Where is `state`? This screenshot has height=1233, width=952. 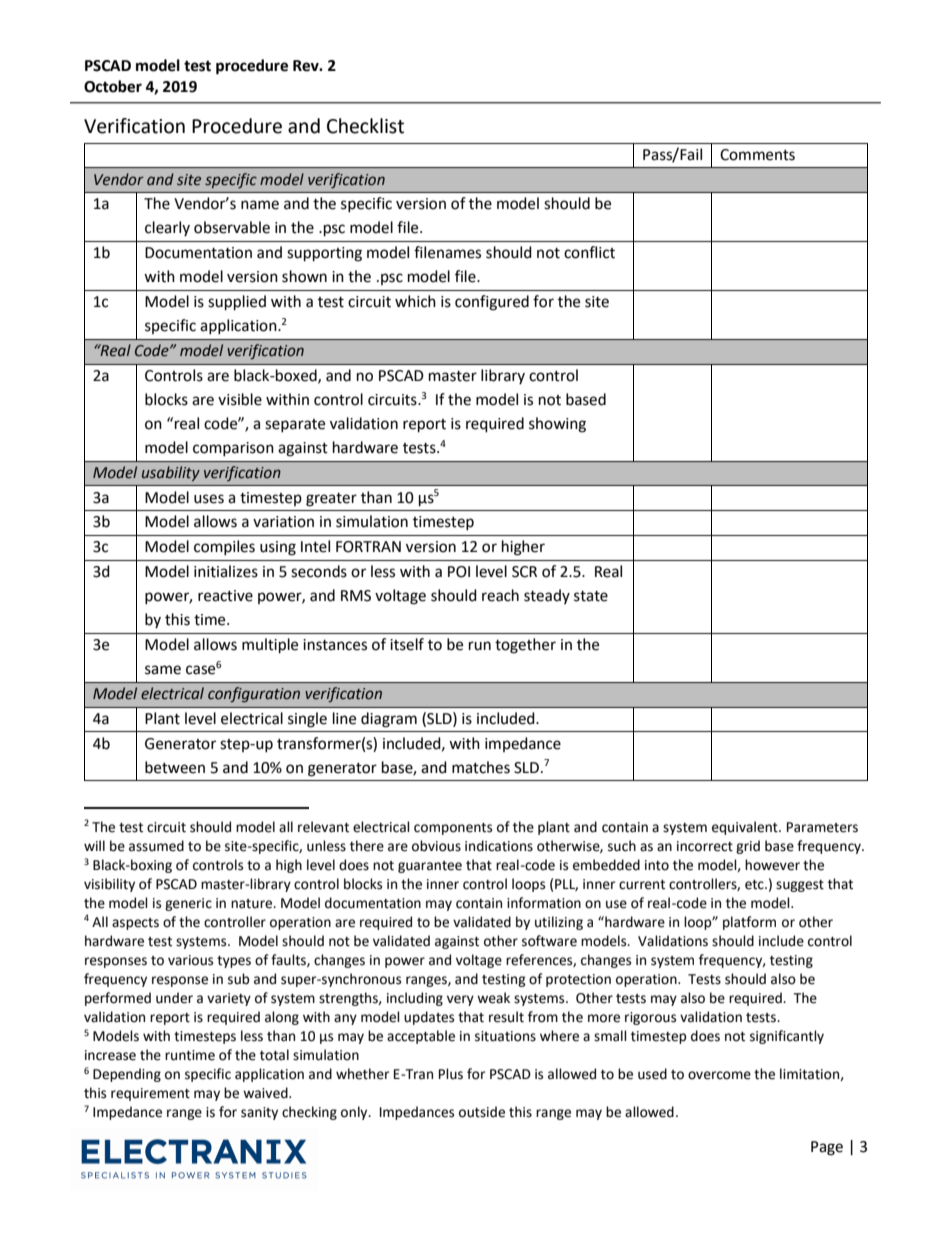
state is located at coordinates (591, 596).
